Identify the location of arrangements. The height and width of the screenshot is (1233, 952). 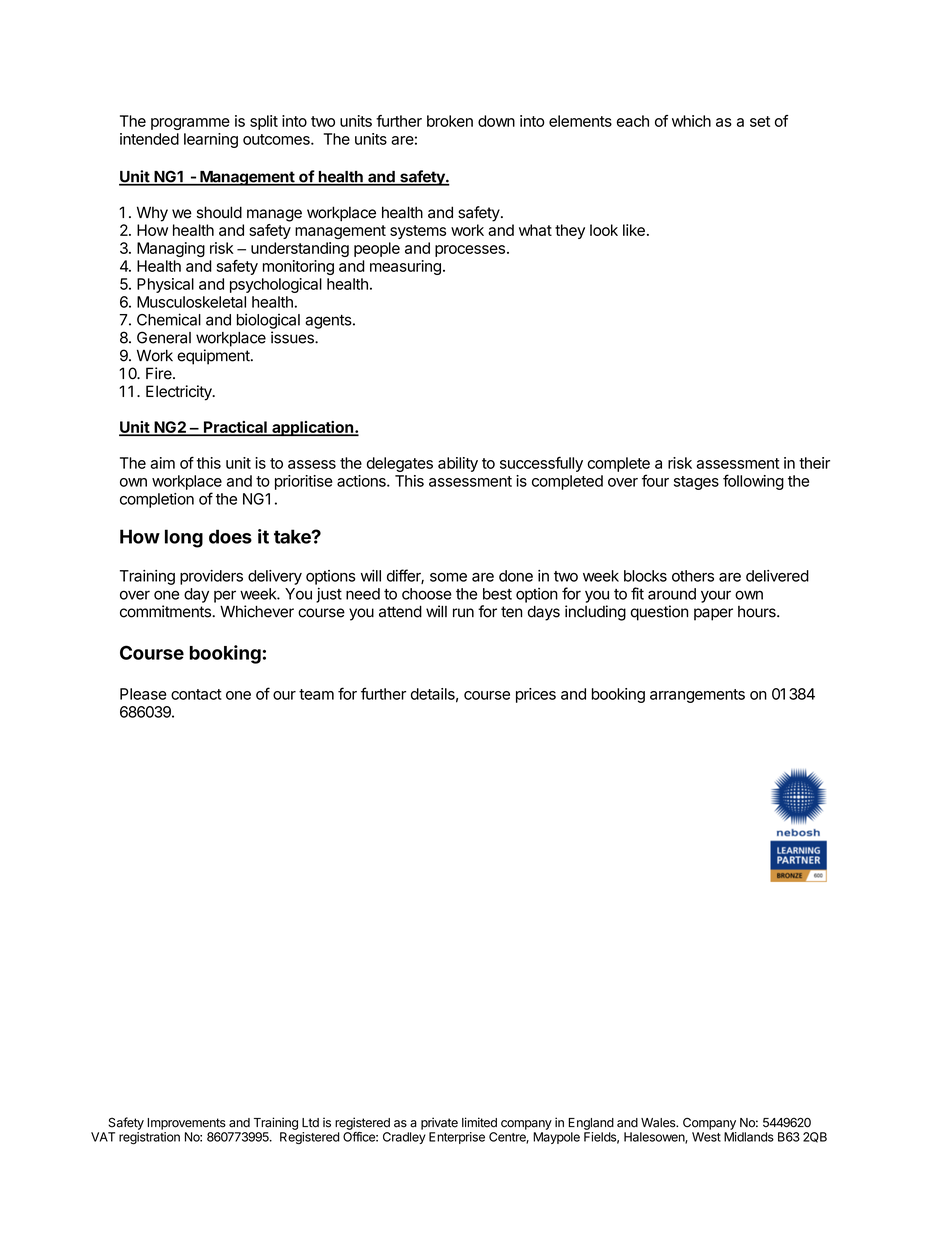
(697, 696).
